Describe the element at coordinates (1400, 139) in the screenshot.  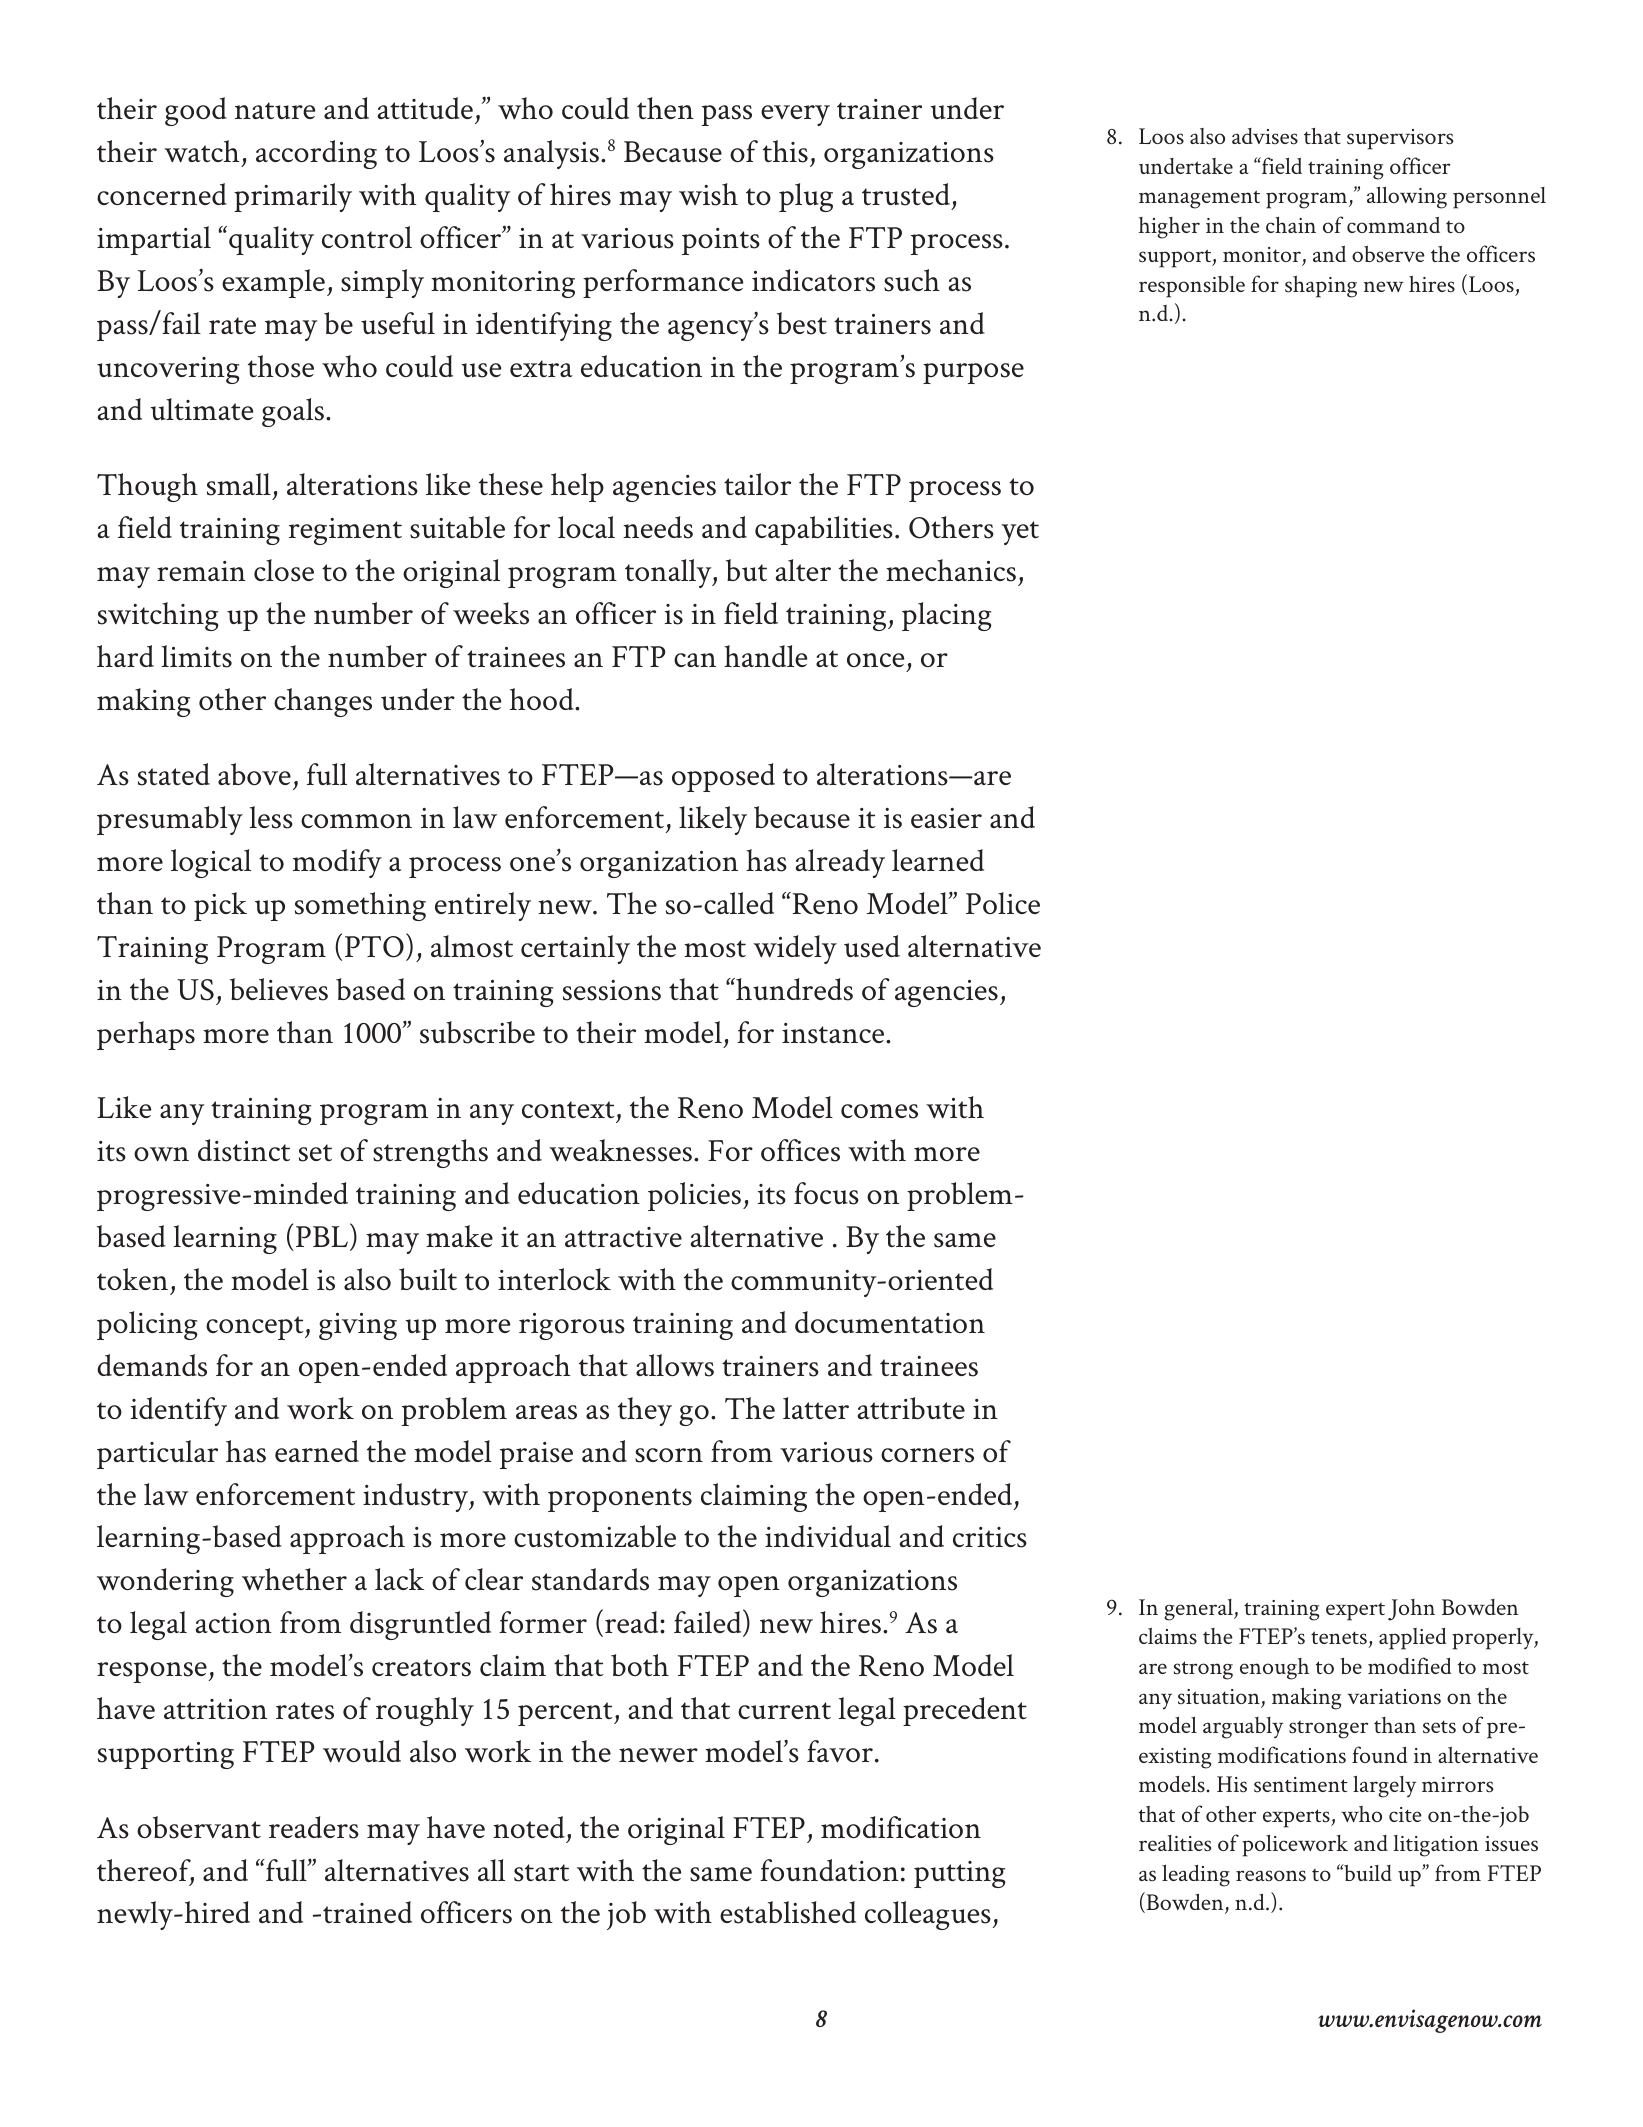
I see `supervisors` at that location.
